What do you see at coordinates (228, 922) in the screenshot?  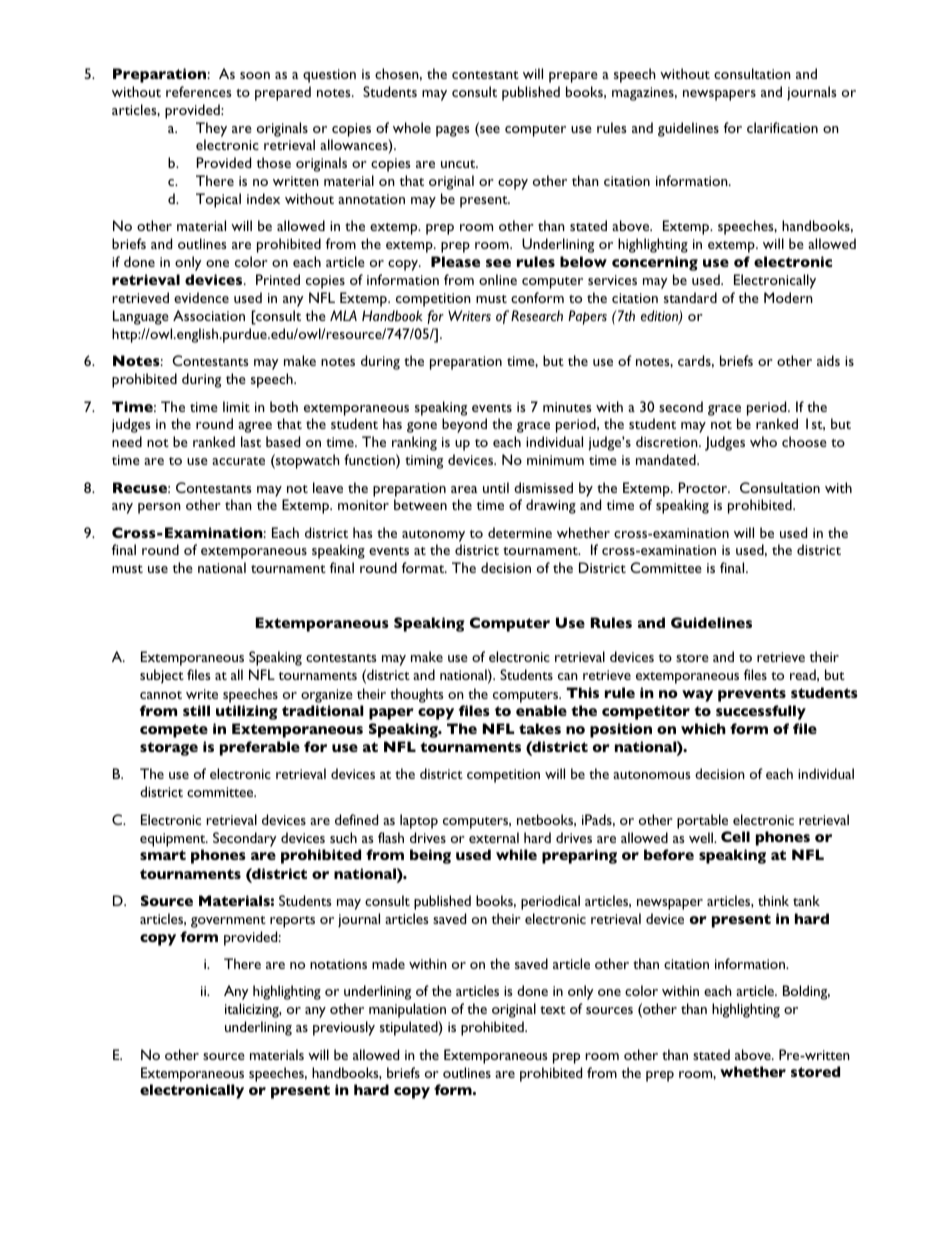 I see `government` at bounding box center [228, 922].
